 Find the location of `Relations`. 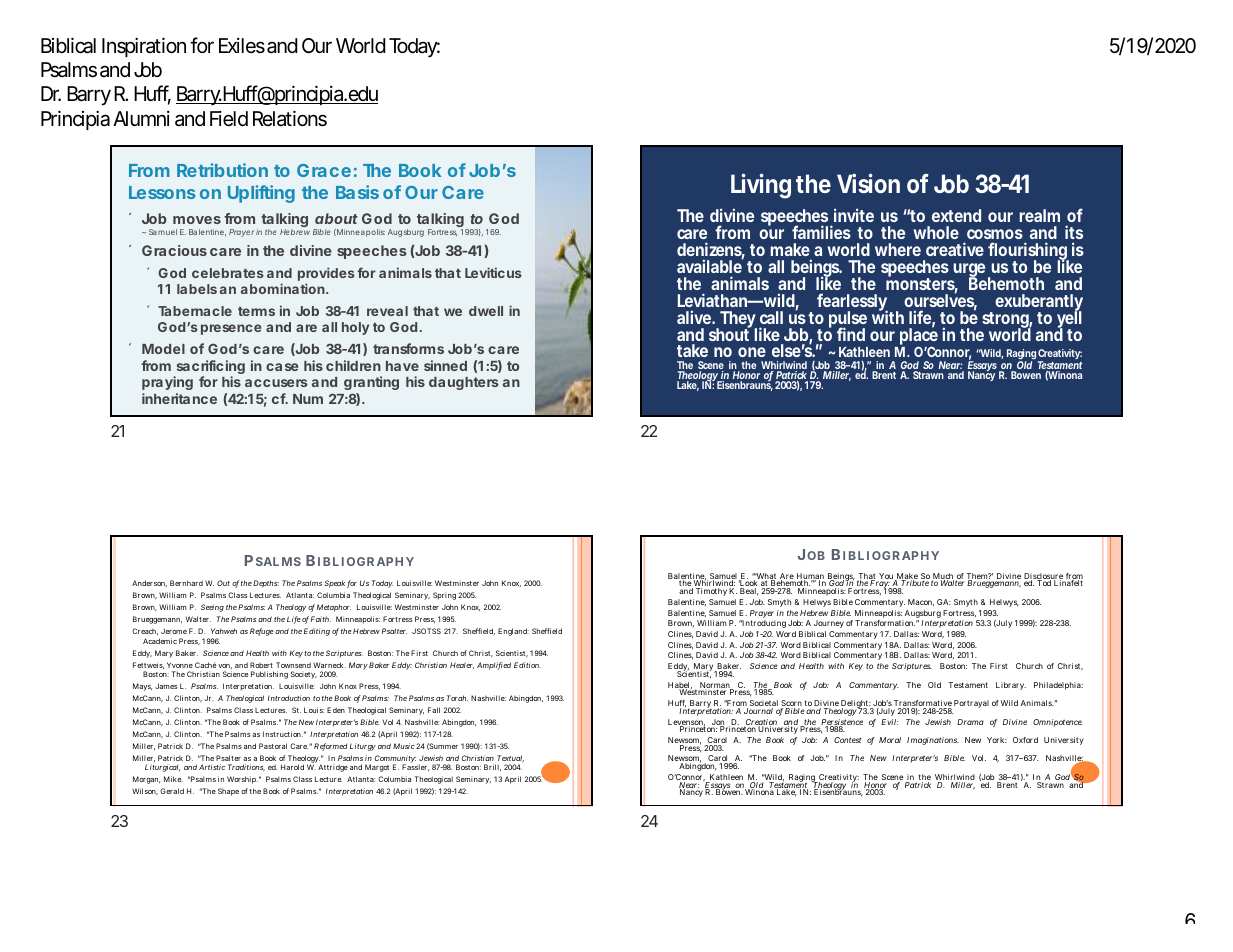

Relations is located at coordinates (290, 118).
